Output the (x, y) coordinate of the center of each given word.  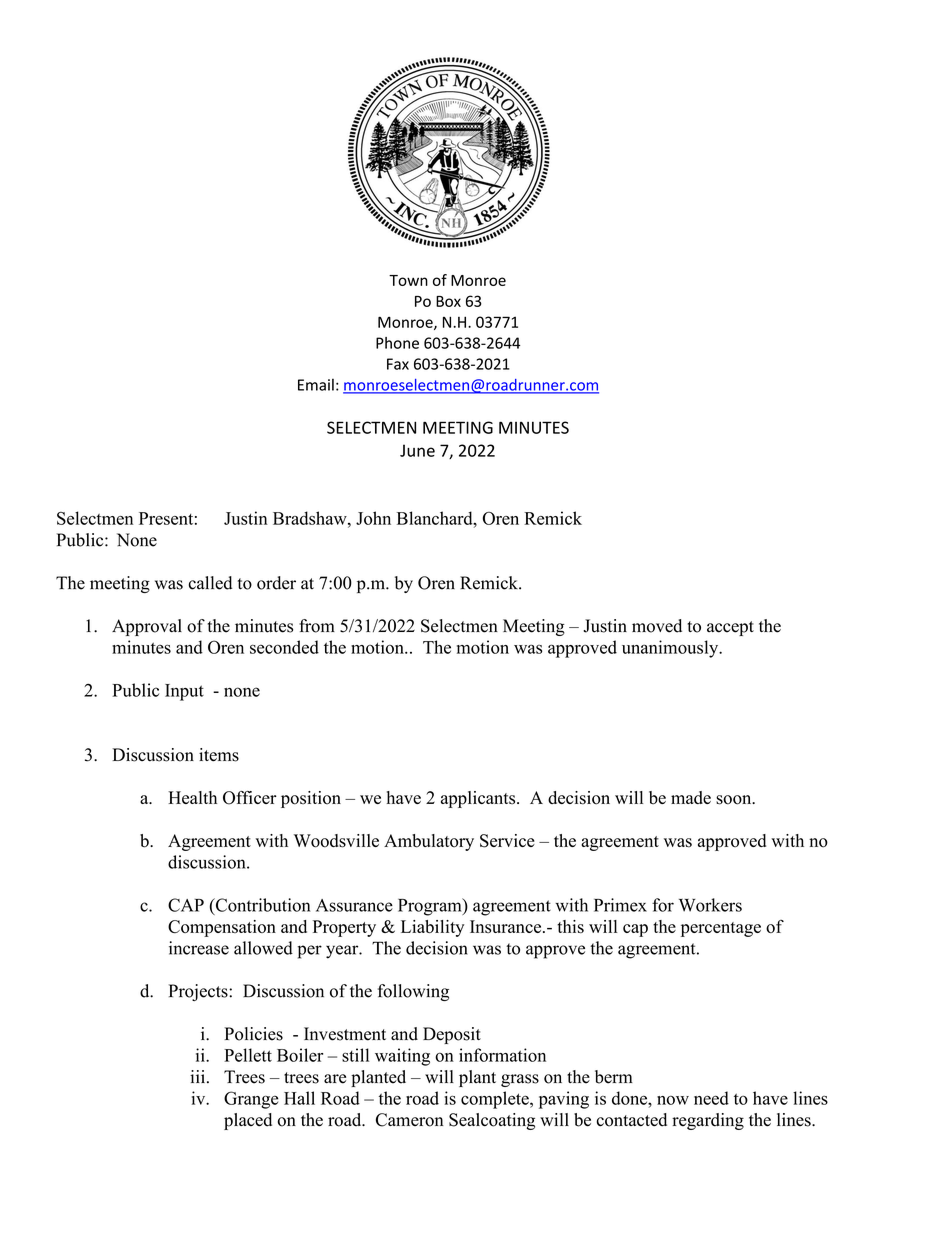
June (417, 450)
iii (197, 1076)
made (691, 797)
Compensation (222, 928)
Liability (432, 928)
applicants (479, 799)
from (317, 626)
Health (192, 797)
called (210, 583)
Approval (147, 627)
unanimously (671, 649)
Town (408, 280)
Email (316, 384)
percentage (721, 929)
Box (448, 301)
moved (657, 626)
